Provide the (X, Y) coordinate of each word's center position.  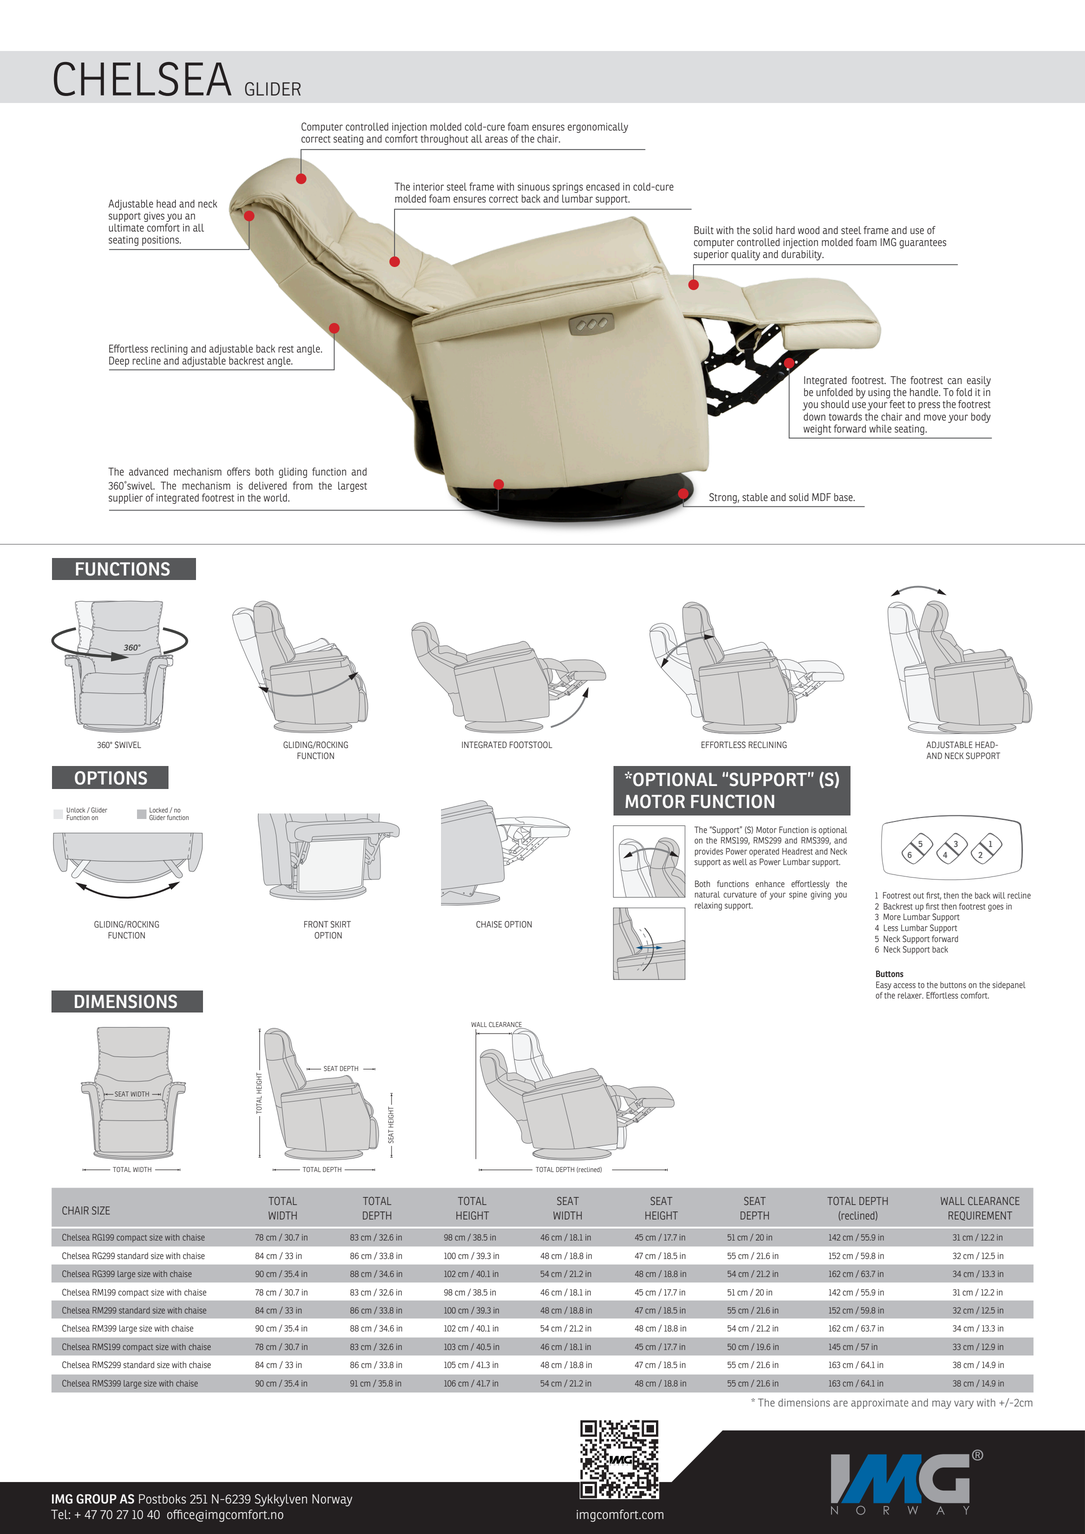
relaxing (708, 906)
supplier (125, 499)
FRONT (316, 924)
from (303, 485)
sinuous (533, 187)
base (844, 497)
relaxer (910, 995)
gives (154, 217)
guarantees (923, 244)
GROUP (96, 1499)
